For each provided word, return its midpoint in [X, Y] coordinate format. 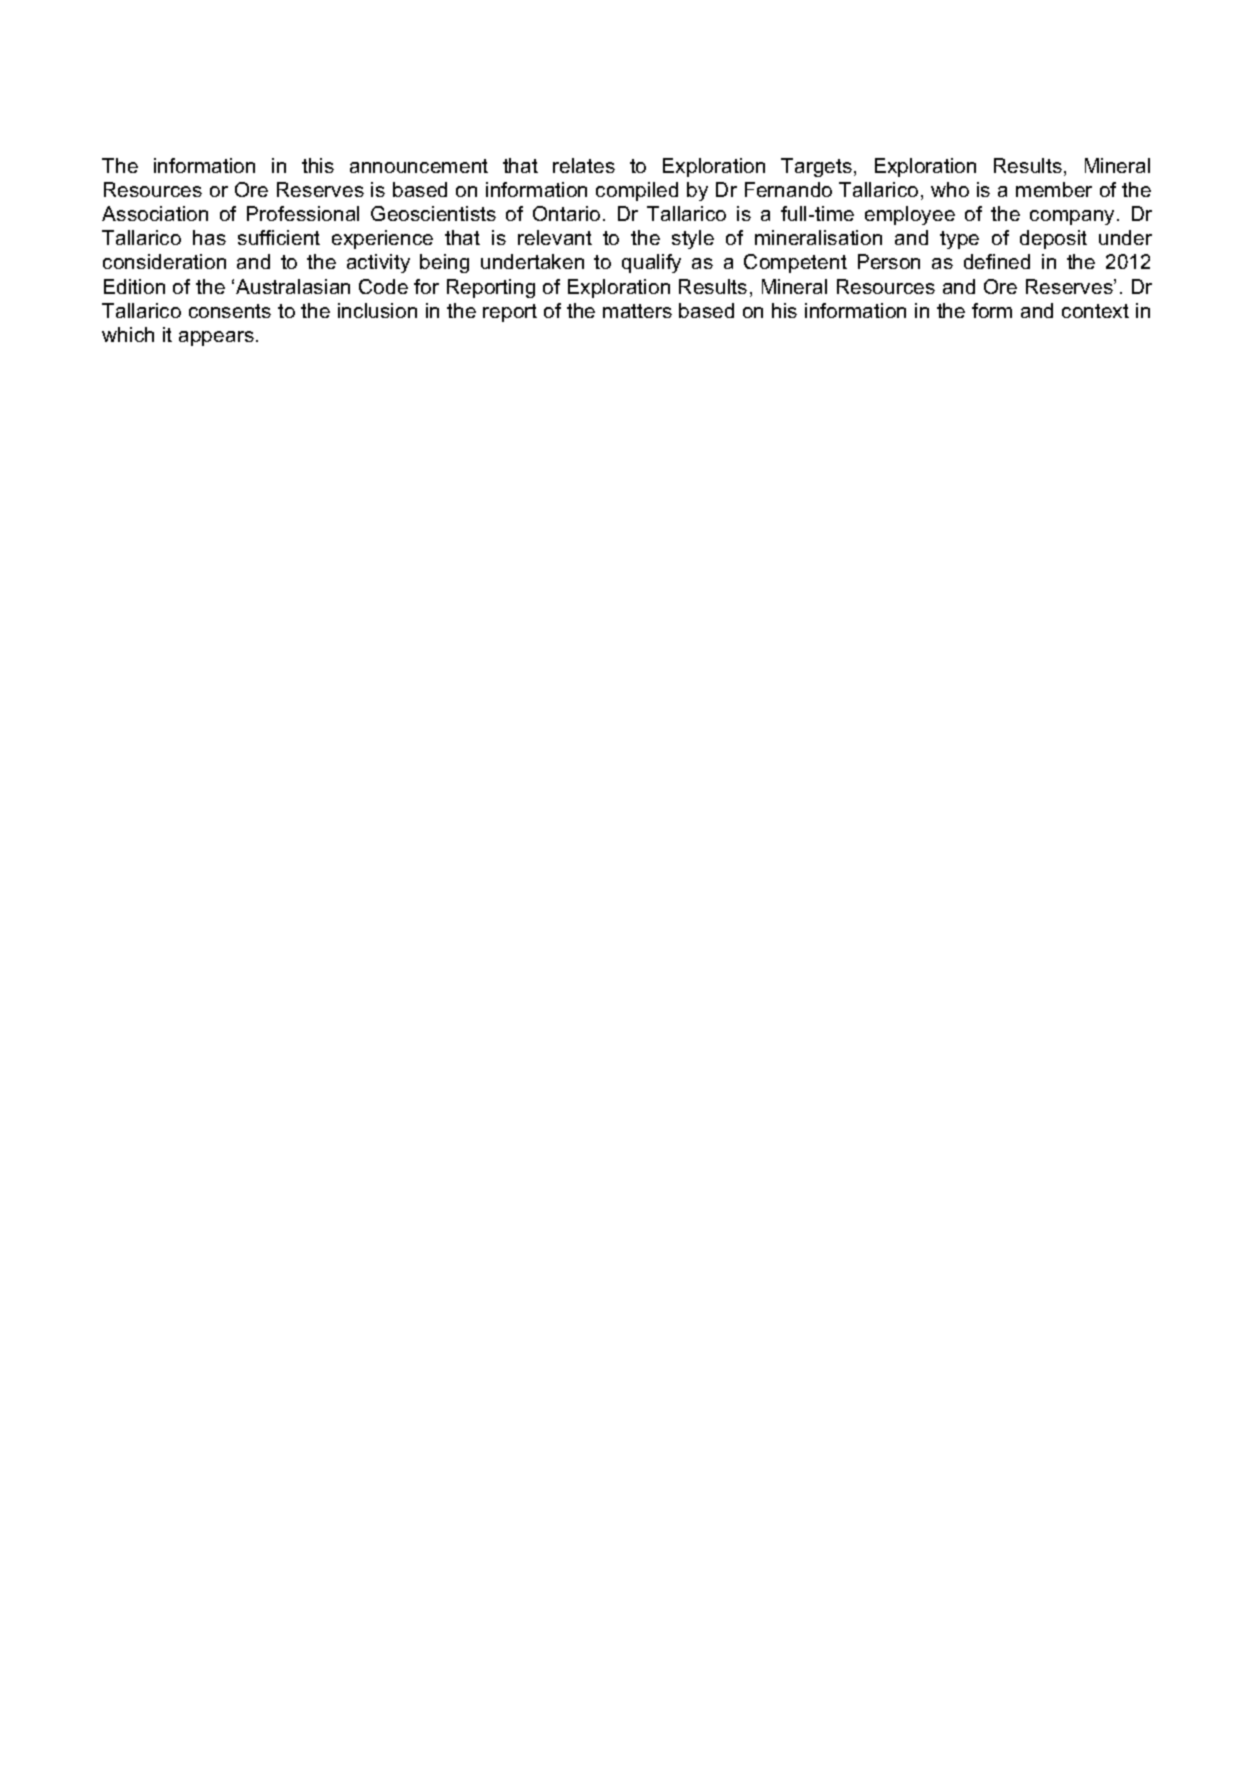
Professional [303, 213]
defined [997, 261]
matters [637, 311]
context [1095, 311]
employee [910, 215]
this [318, 165]
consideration [164, 261]
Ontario [566, 213]
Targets [816, 167]
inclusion [377, 310]
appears [216, 338]
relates [584, 165]
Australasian [293, 286]
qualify [651, 263]
